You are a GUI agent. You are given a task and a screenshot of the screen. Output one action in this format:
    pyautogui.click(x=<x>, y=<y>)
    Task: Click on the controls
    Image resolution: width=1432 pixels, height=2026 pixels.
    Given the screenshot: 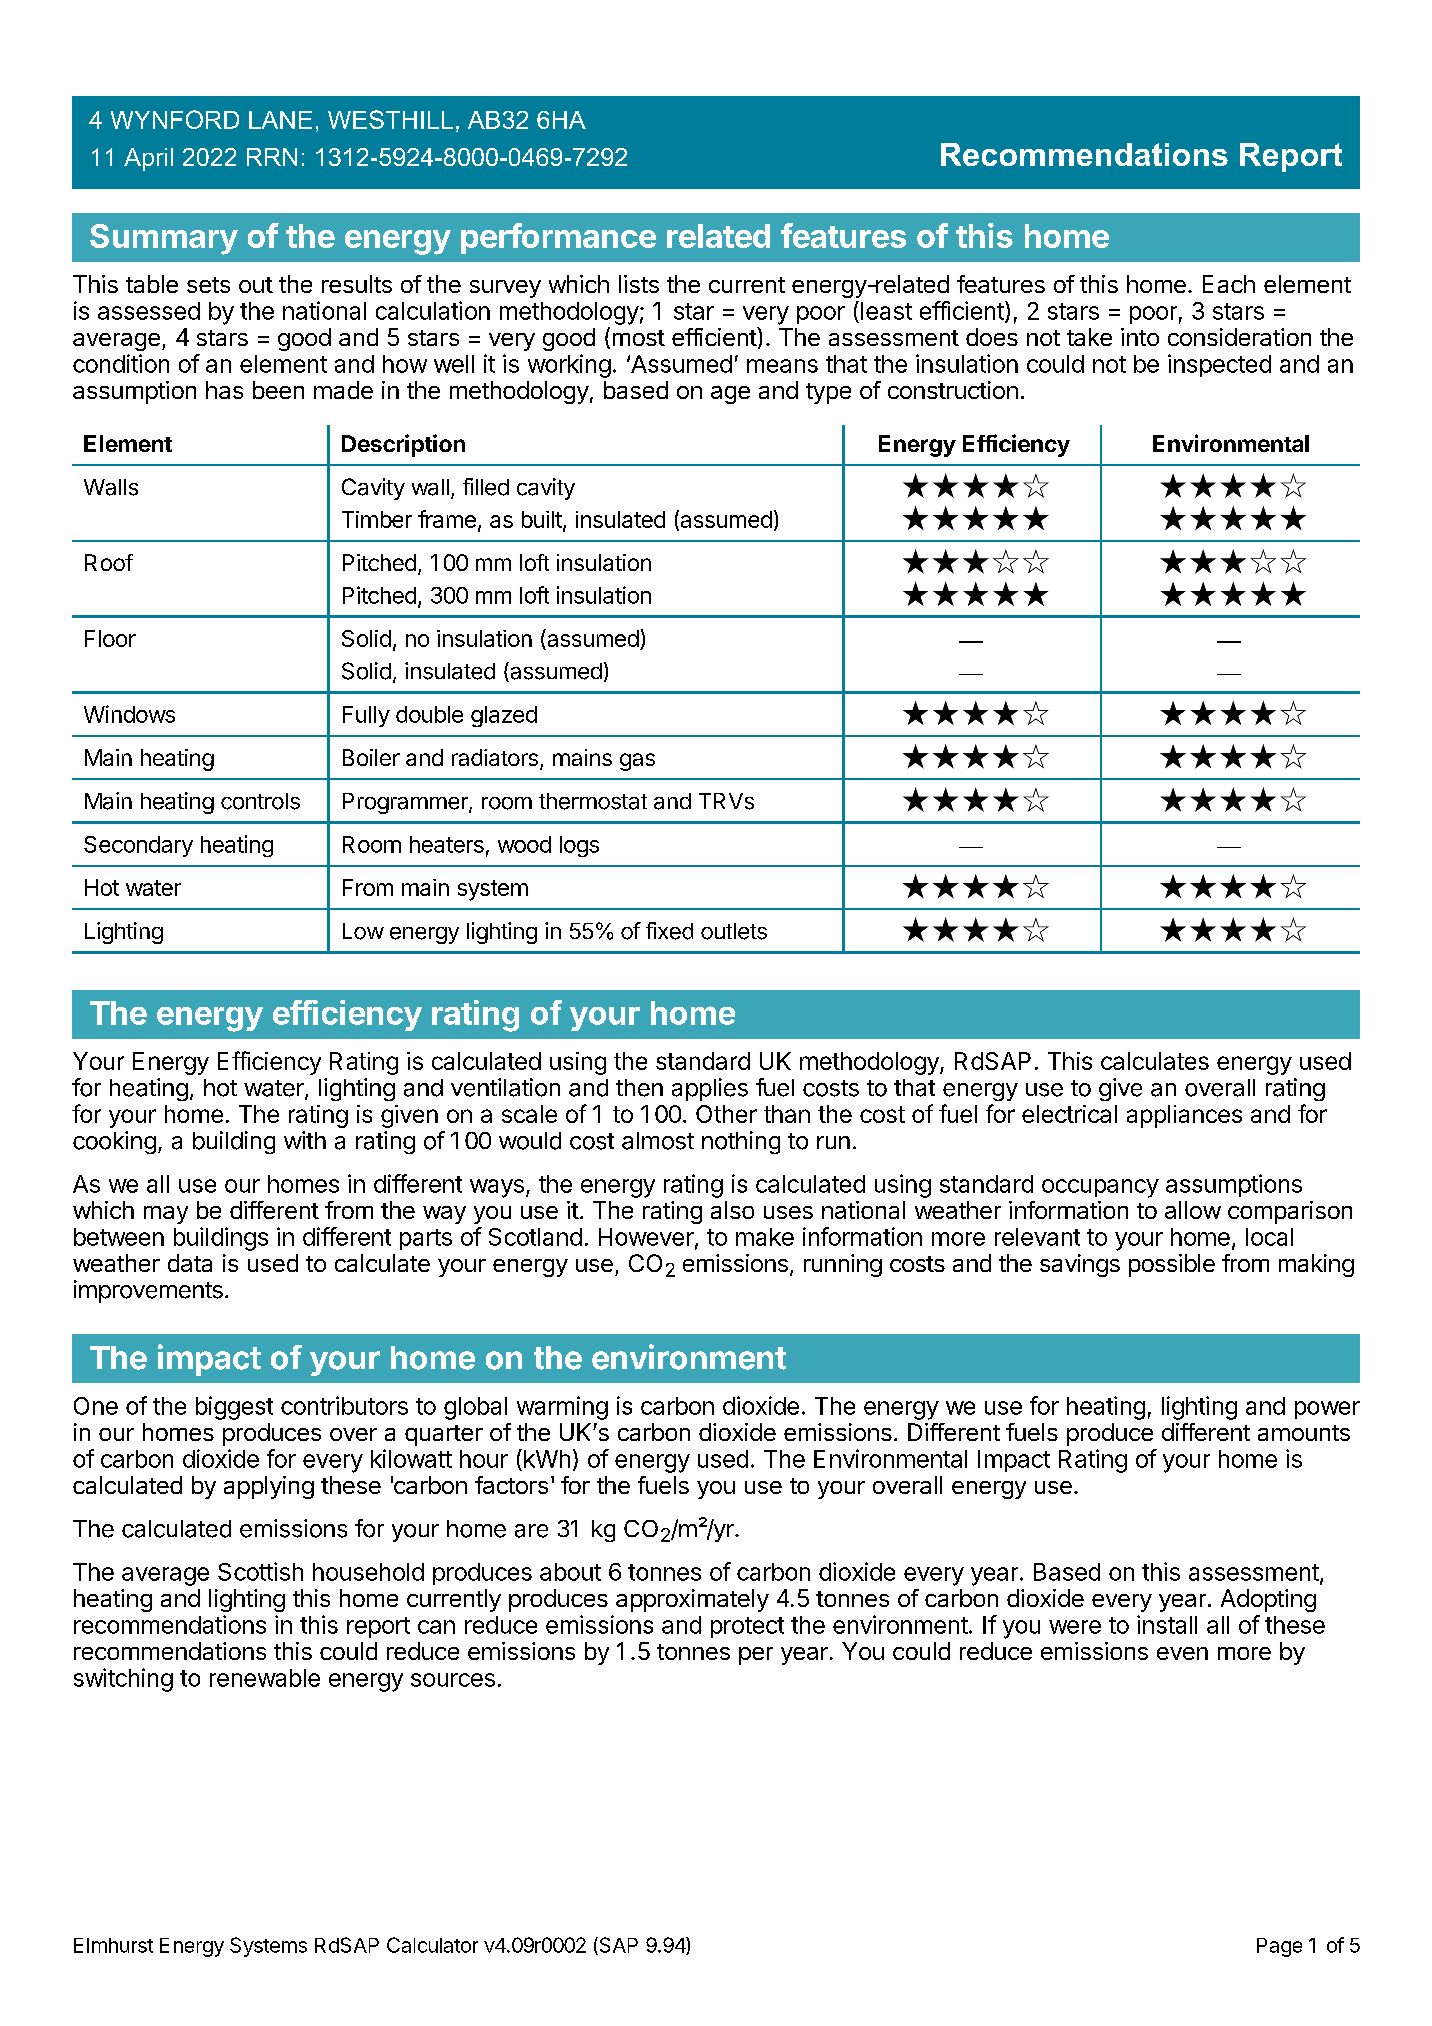 What is the action you would take?
    pyautogui.click(x=260, y=801)
